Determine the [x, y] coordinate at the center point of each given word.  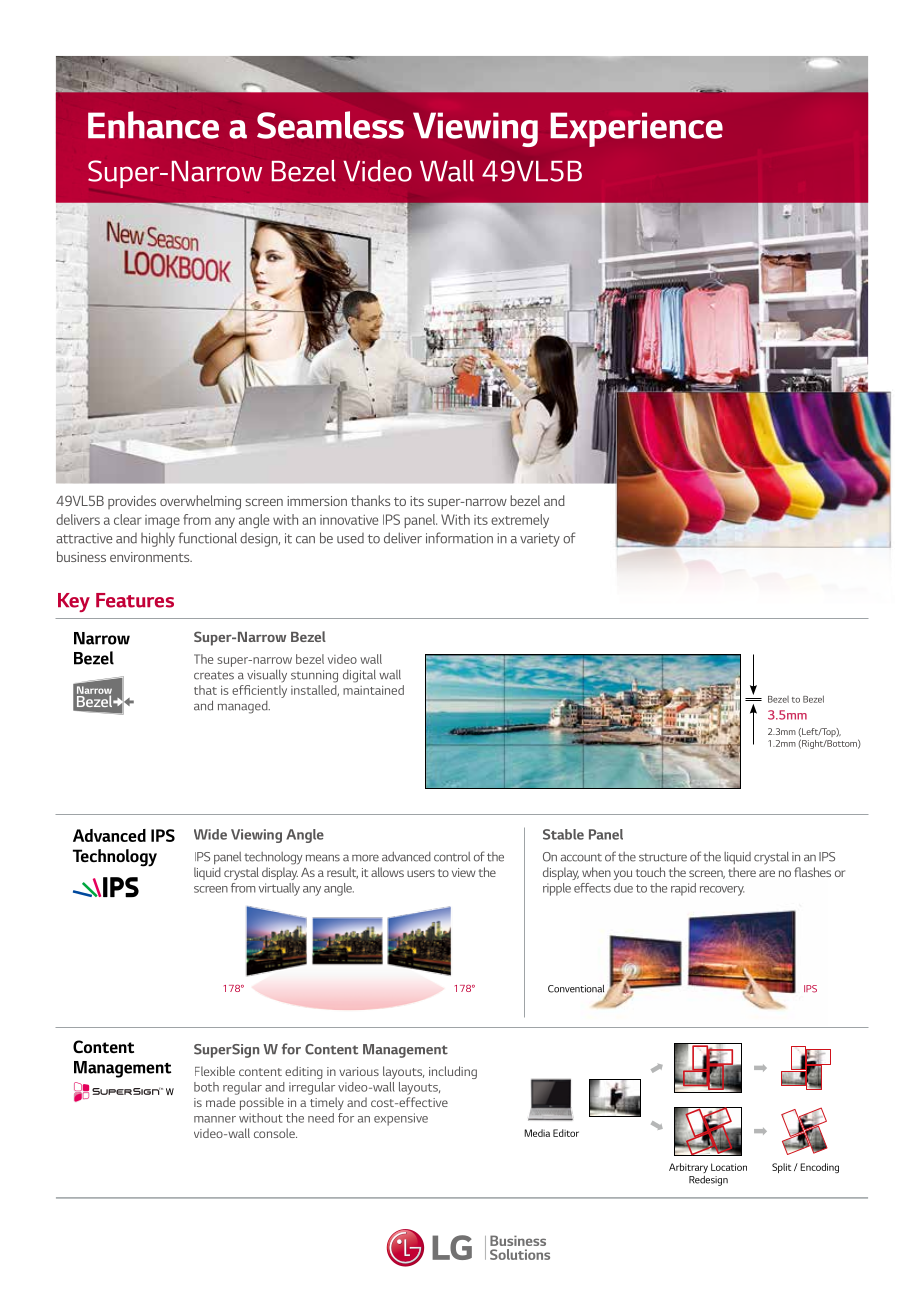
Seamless [330, 125]
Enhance [153, 125]
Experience [636, 129]
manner [215, 1119]
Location [729, 1167]
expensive [401, 1119]
